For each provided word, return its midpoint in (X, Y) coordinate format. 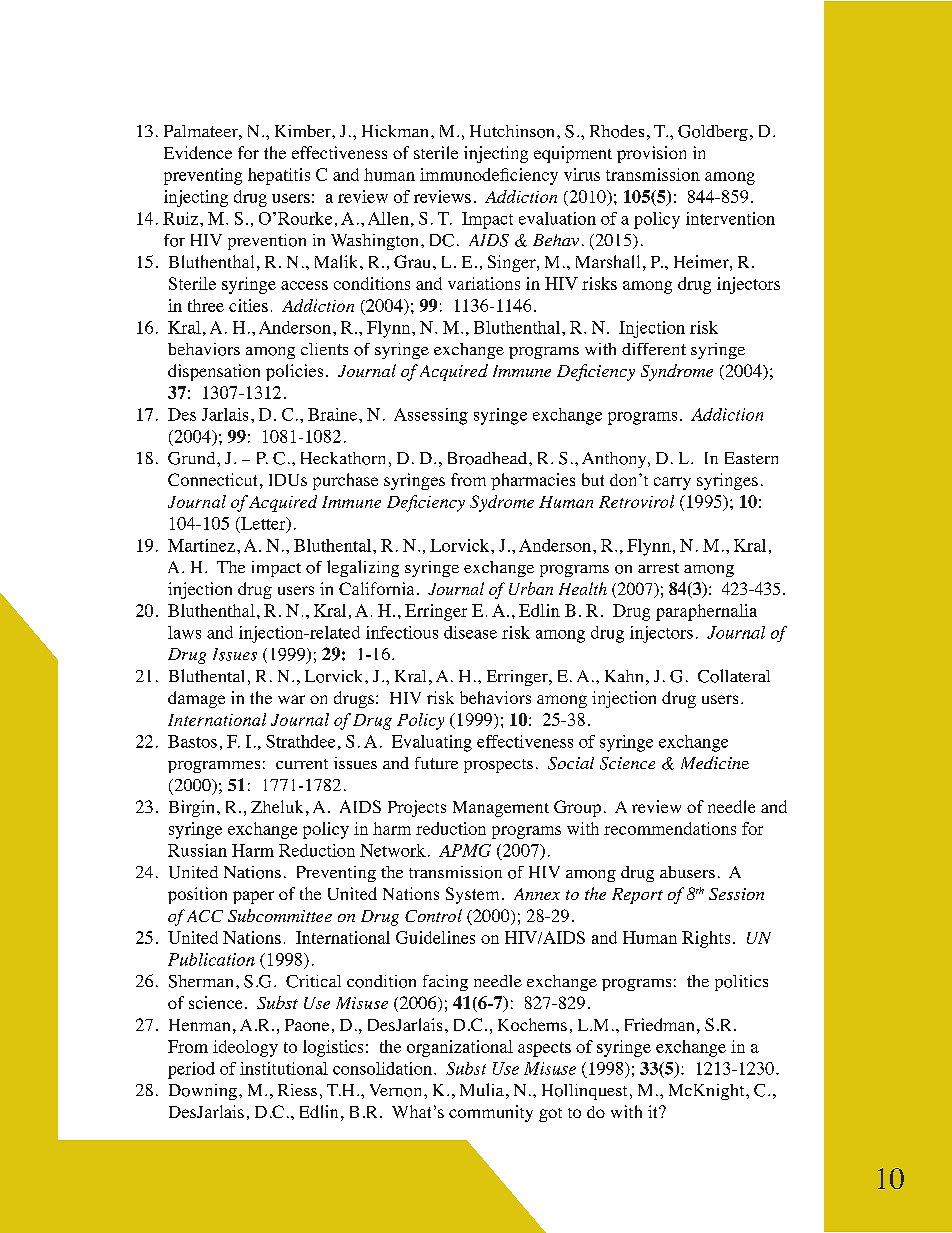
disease (470, 632)
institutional (284, 1068)
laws (184, 632)
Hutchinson (512, 131)
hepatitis (279, 176)
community (491, 1113)
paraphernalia (706, 612)
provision (651, 154)
